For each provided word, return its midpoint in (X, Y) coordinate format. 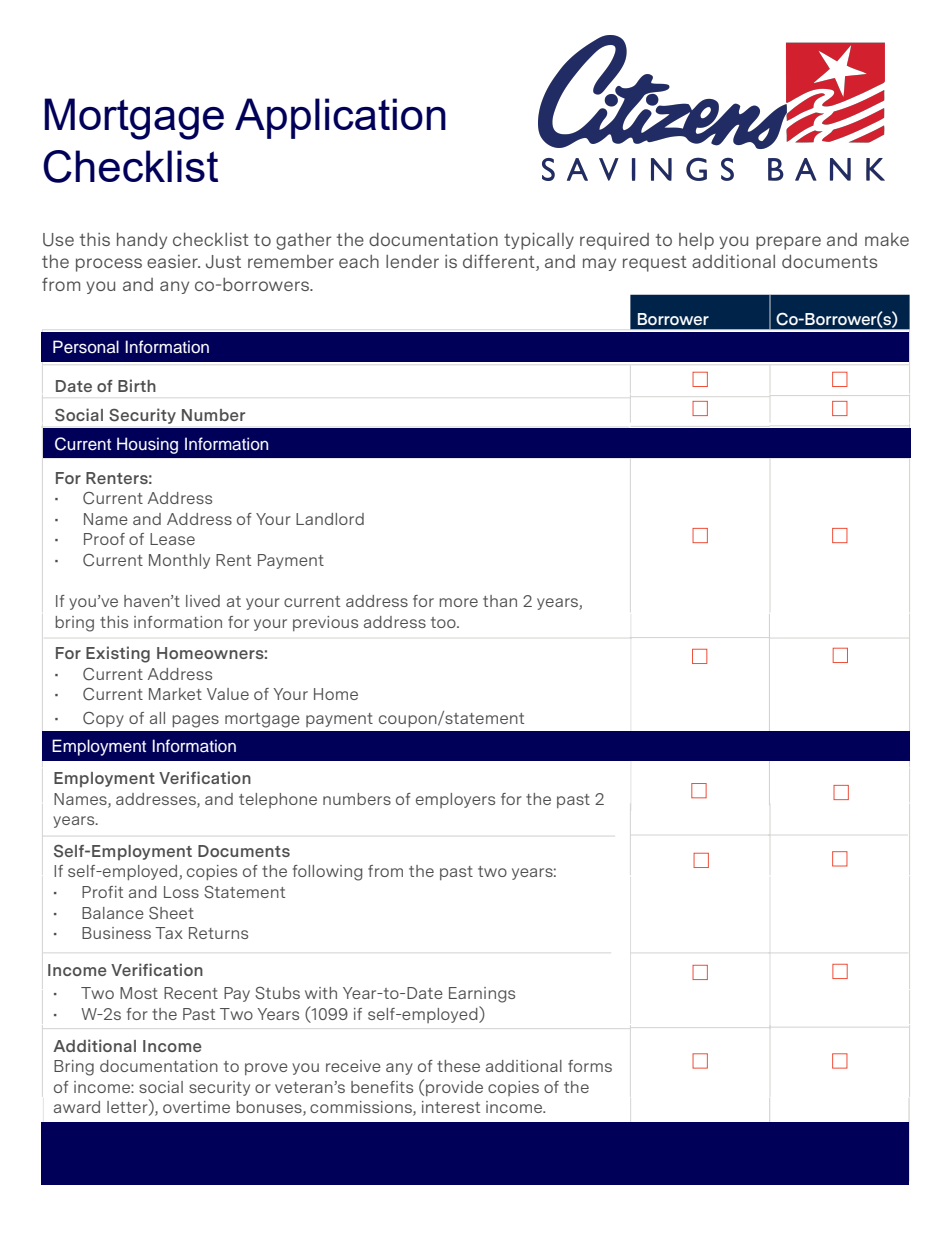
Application (340, 118)
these (458, 1066)
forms (590, 1066)
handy (142, 241)
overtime (196, 1107)
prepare (788, 243)
